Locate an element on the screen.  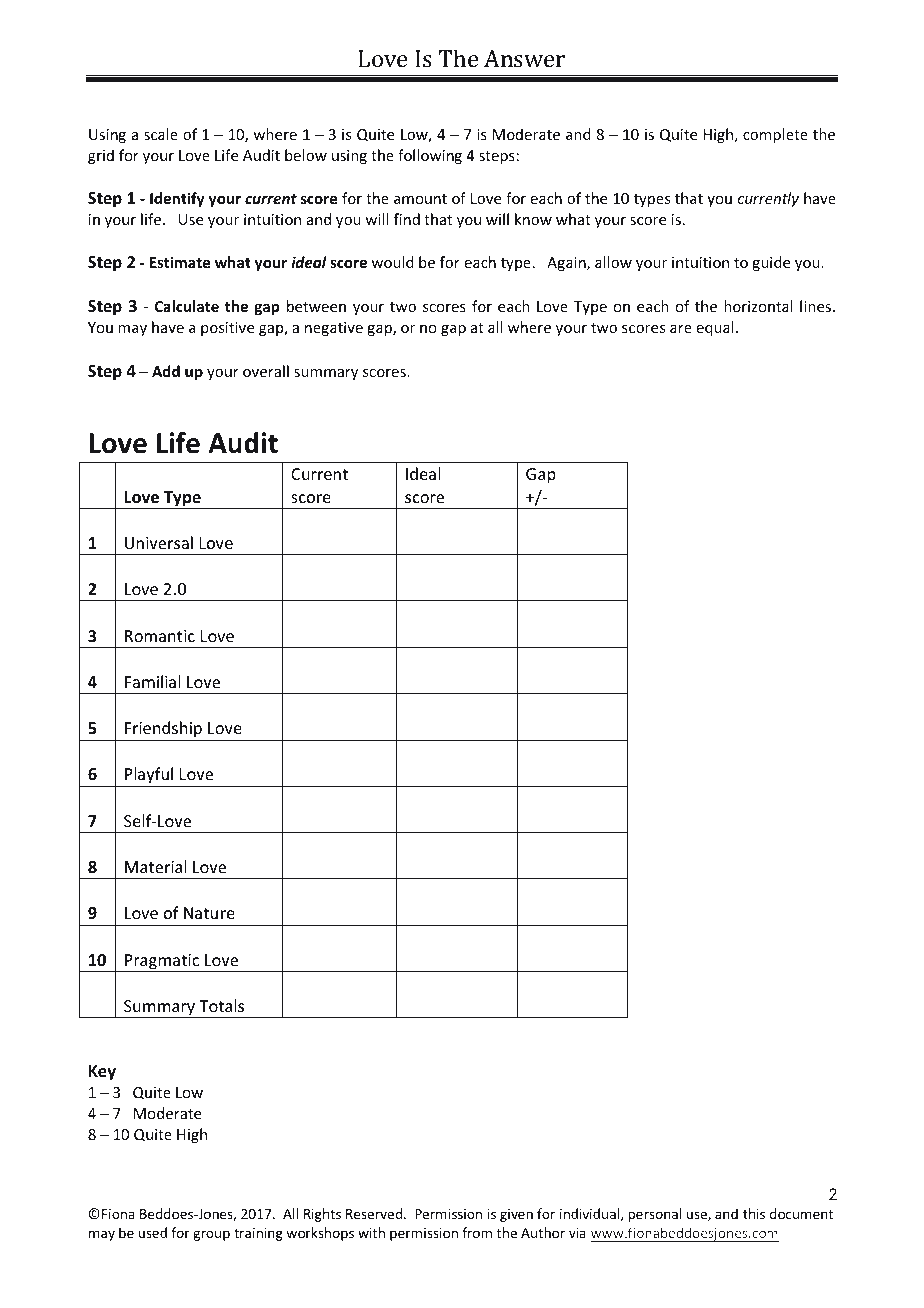
group is located at coordinates (211, 1235).
